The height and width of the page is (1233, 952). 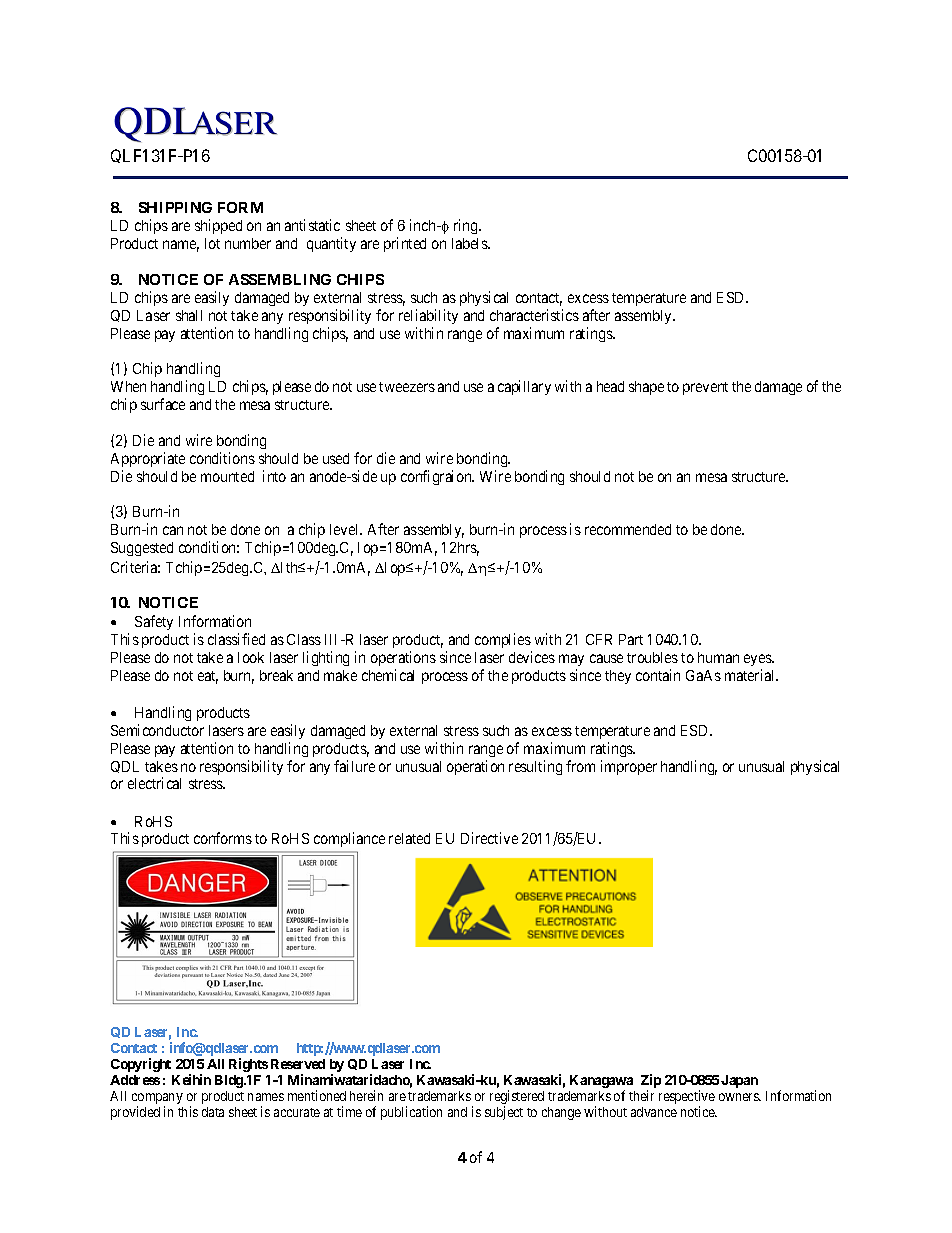 What do you see at coordinates (212, 243) in the page?
I see `lot` at bounding box center [212, 243].
